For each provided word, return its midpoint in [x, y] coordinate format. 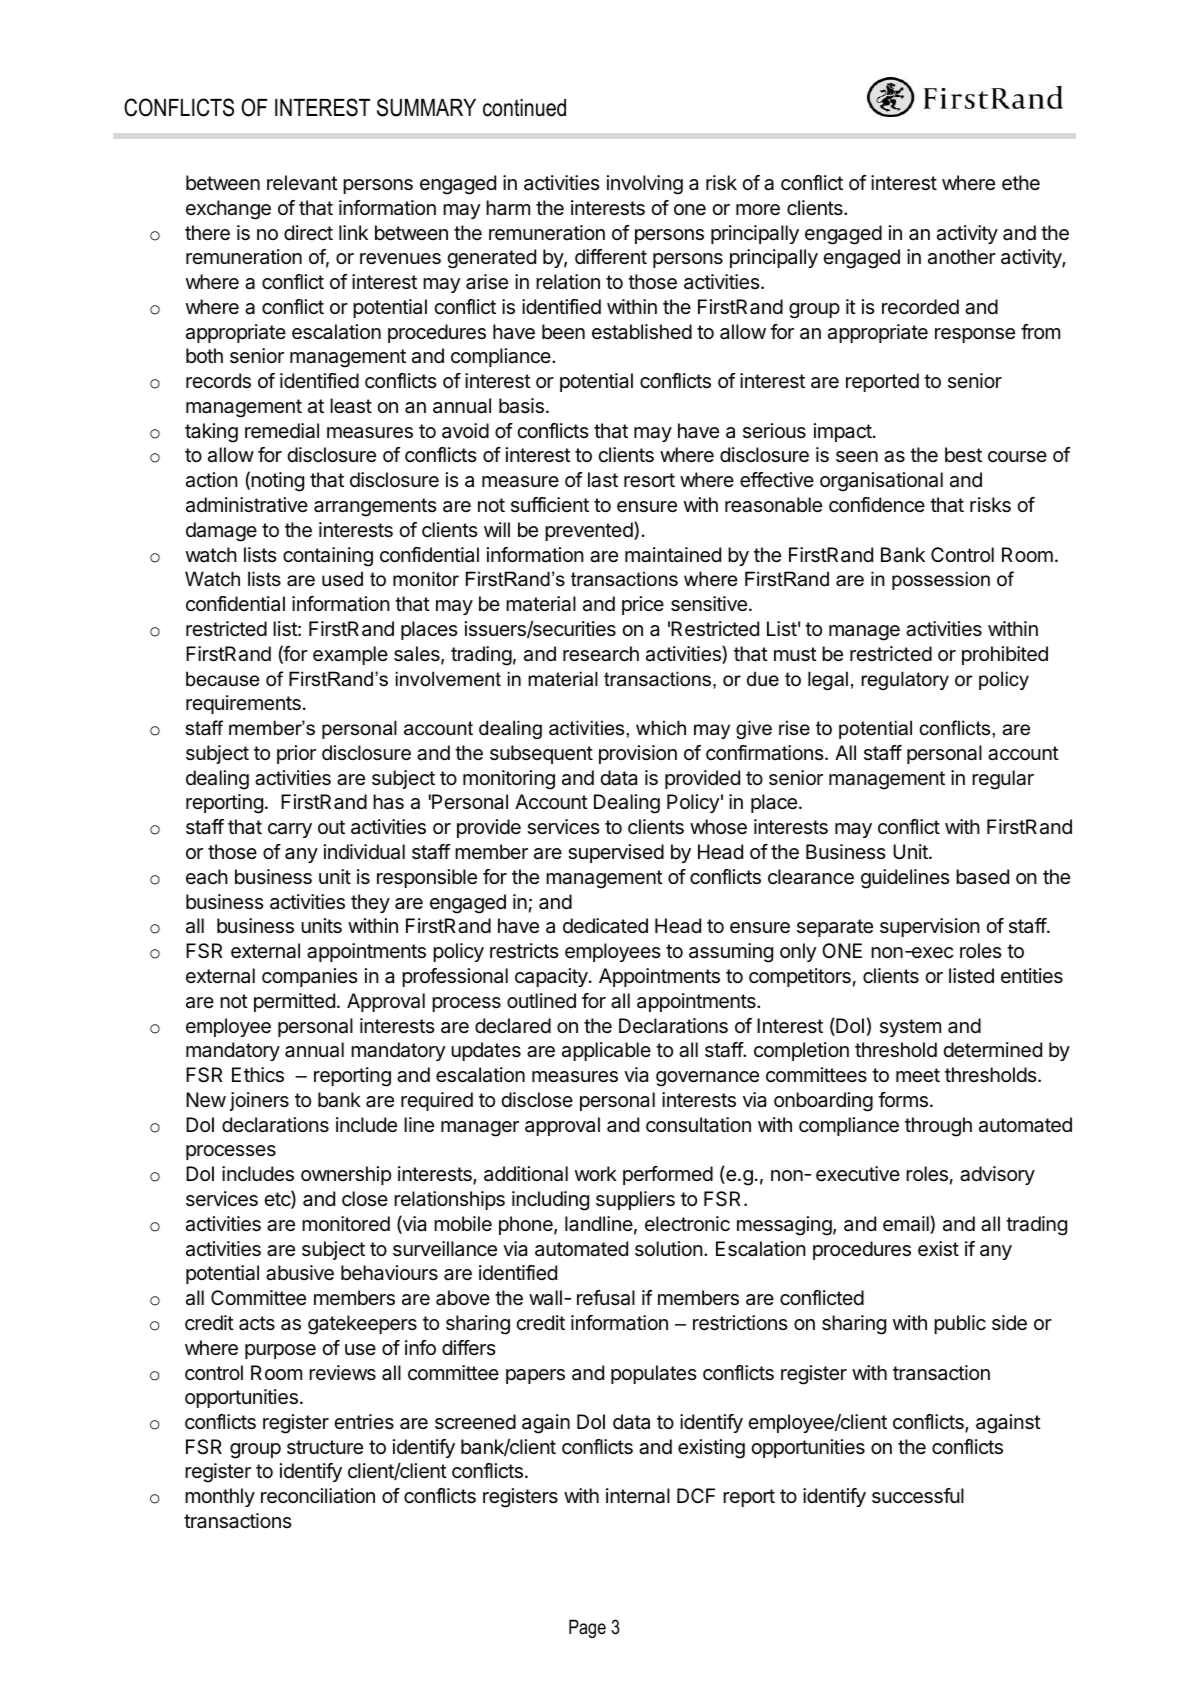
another [962, 257]
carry [290, 830]
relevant [302, 183]
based [982, 877]
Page [587, 1628]
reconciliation [318, 1496]
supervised [616, 853]
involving [645, 185]
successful [918, 1496]
